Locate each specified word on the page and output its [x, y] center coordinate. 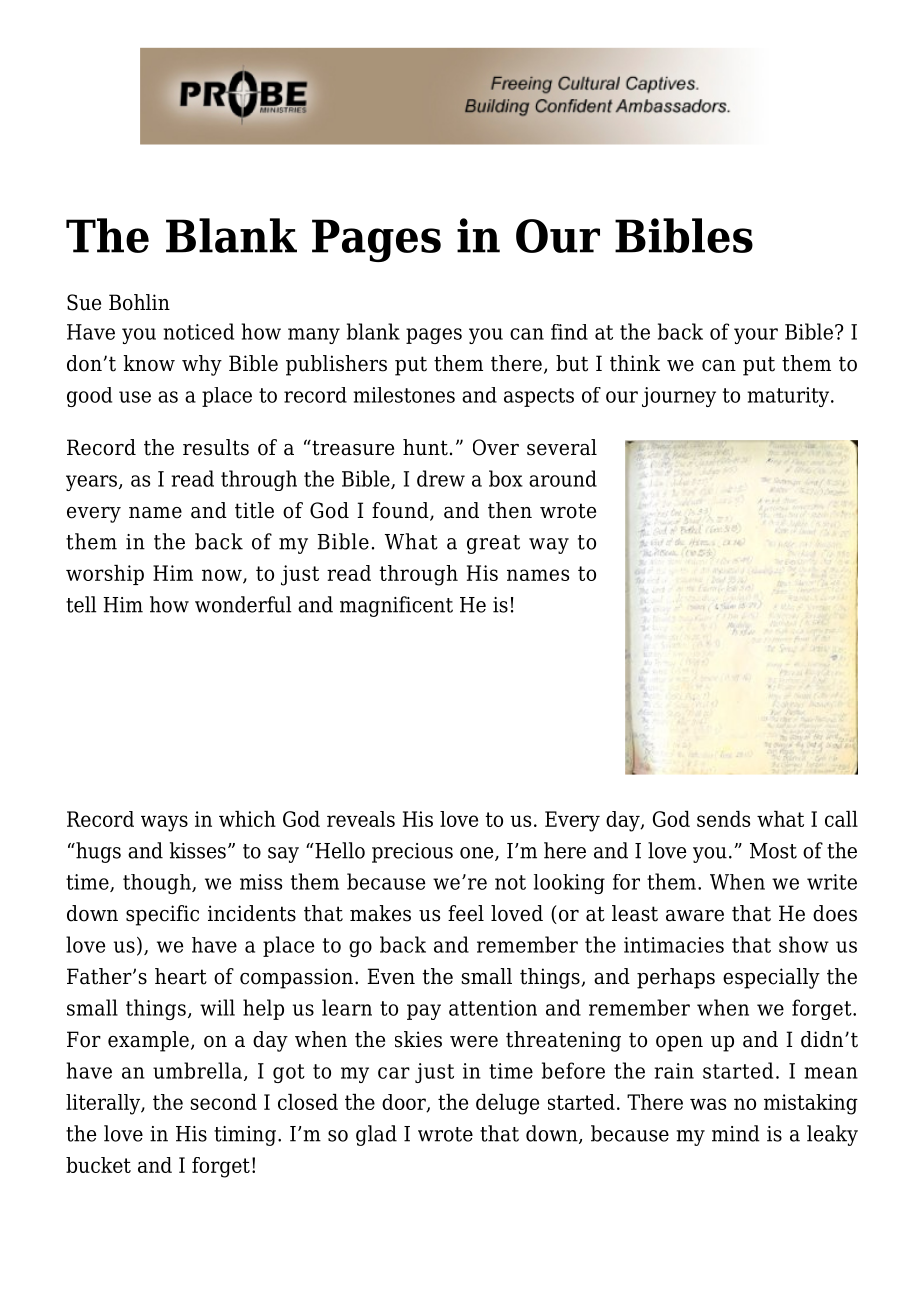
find [569, 332]
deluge [507, 1104]
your [756, 336]
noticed [198, 331]
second [224, 1102]
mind [736, 1133]
